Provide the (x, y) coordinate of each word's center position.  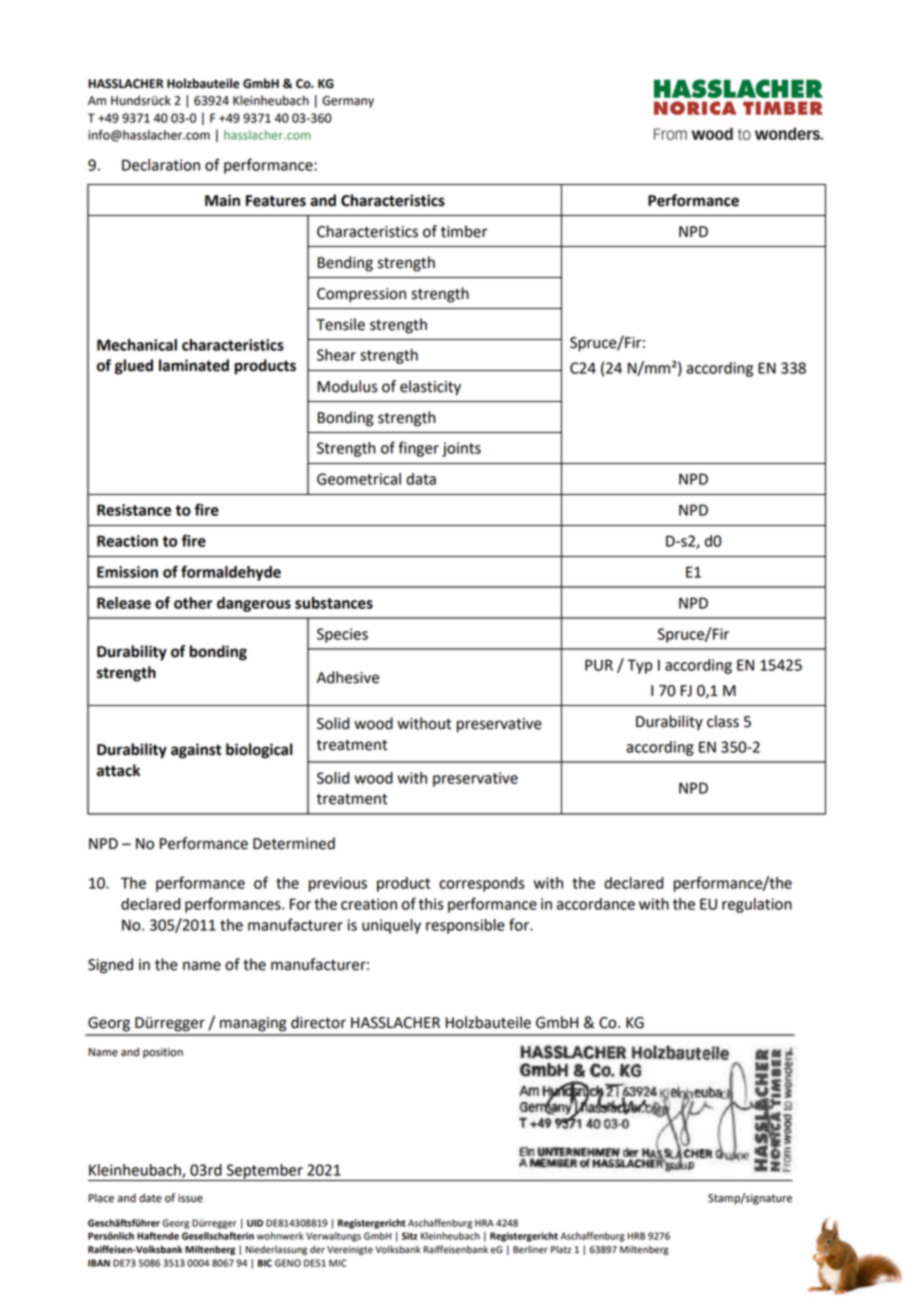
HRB (636, 1236)
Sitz (409, 1236)
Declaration (161, 165)
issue (190, 1198)
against (196, 751)
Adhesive (348, 677)
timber (464, 231)
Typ (639, 666)
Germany (348, 102)
